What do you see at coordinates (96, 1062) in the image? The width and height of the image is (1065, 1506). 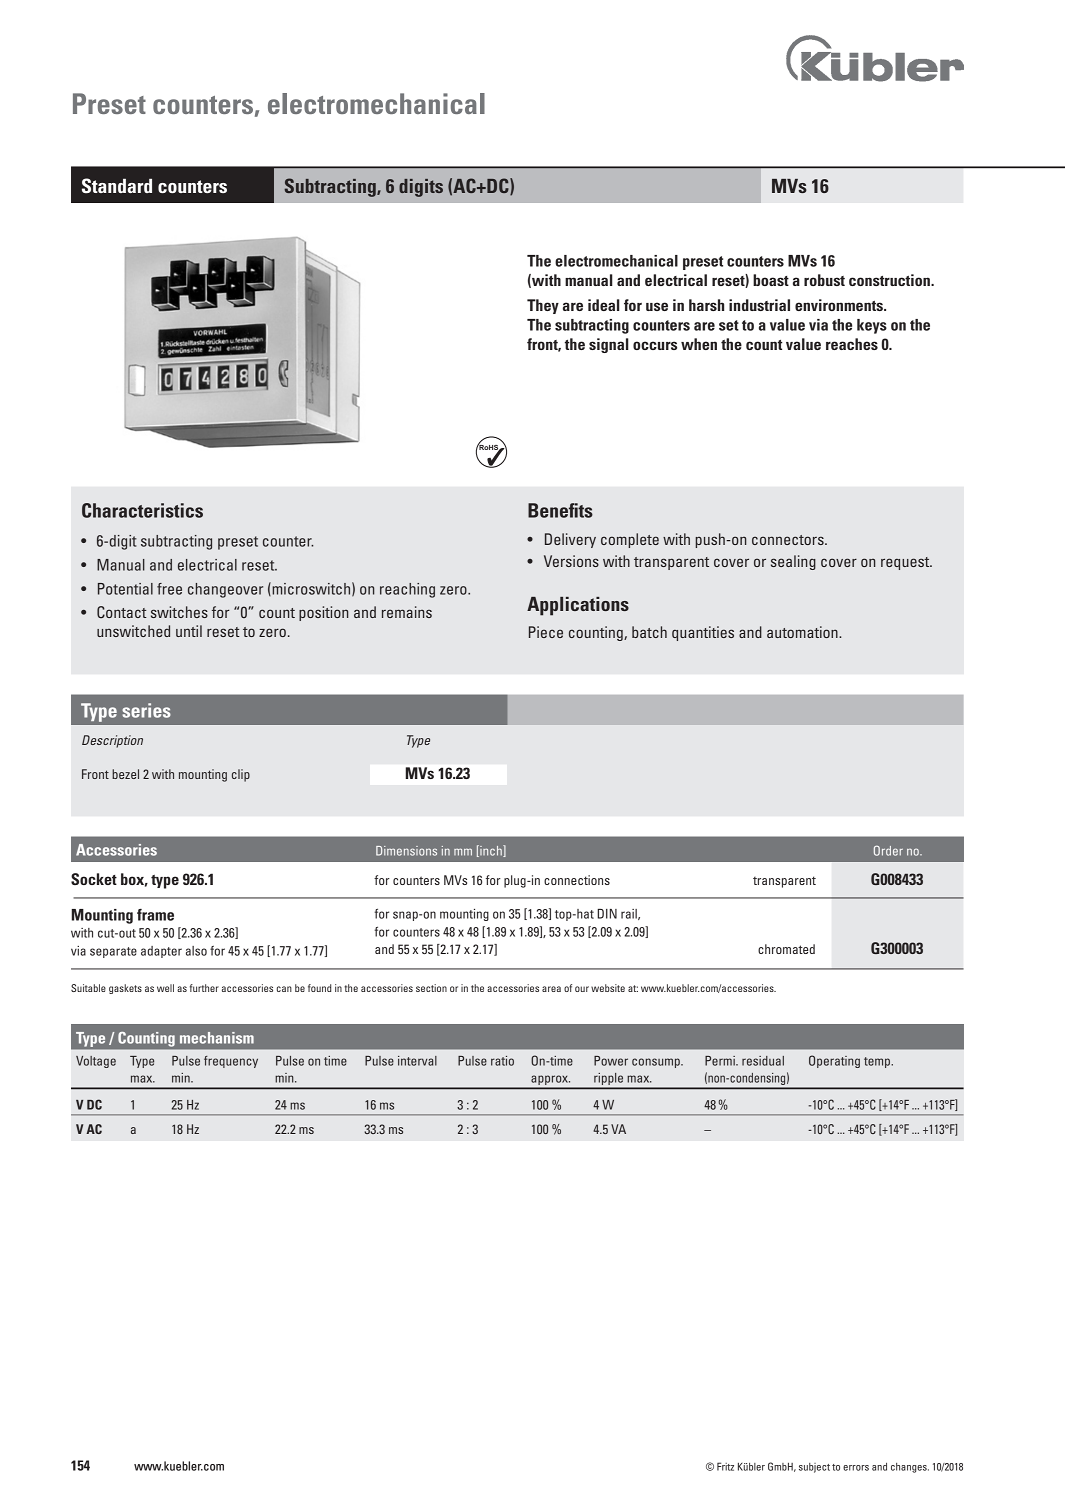 I see `Voltage` at bounding box center [96, 1062].
